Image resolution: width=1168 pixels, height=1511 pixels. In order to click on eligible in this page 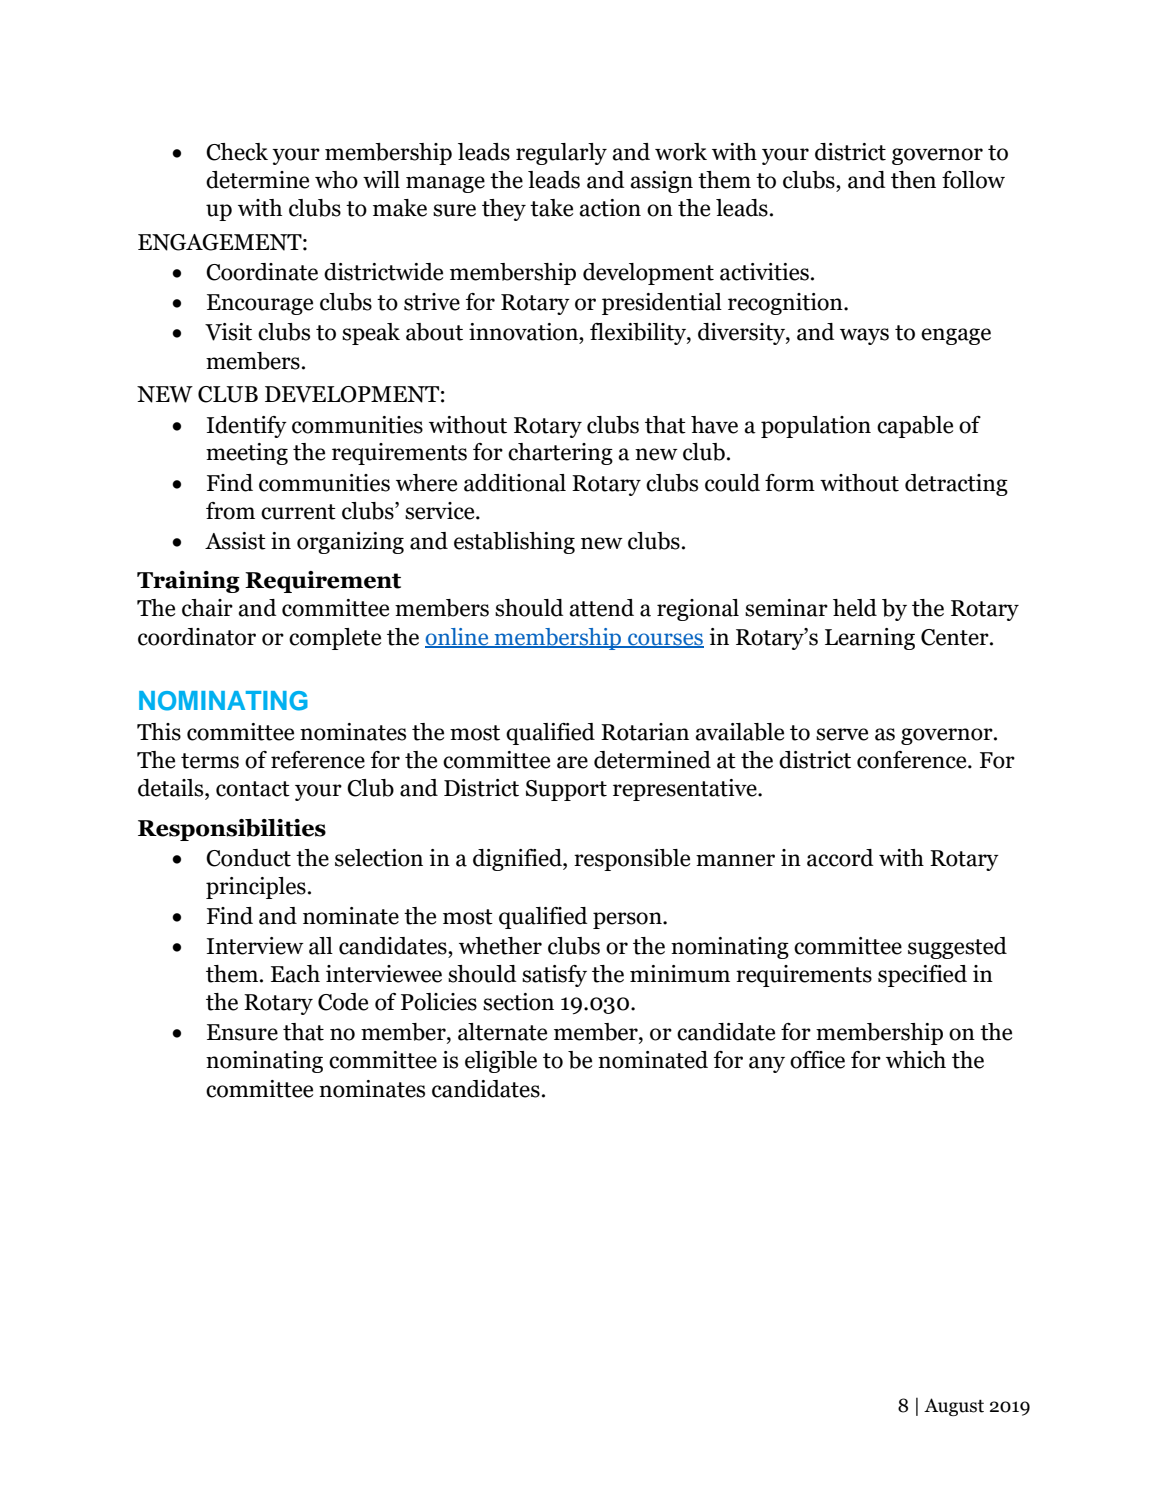, I will do `click(501, 1062)`.
